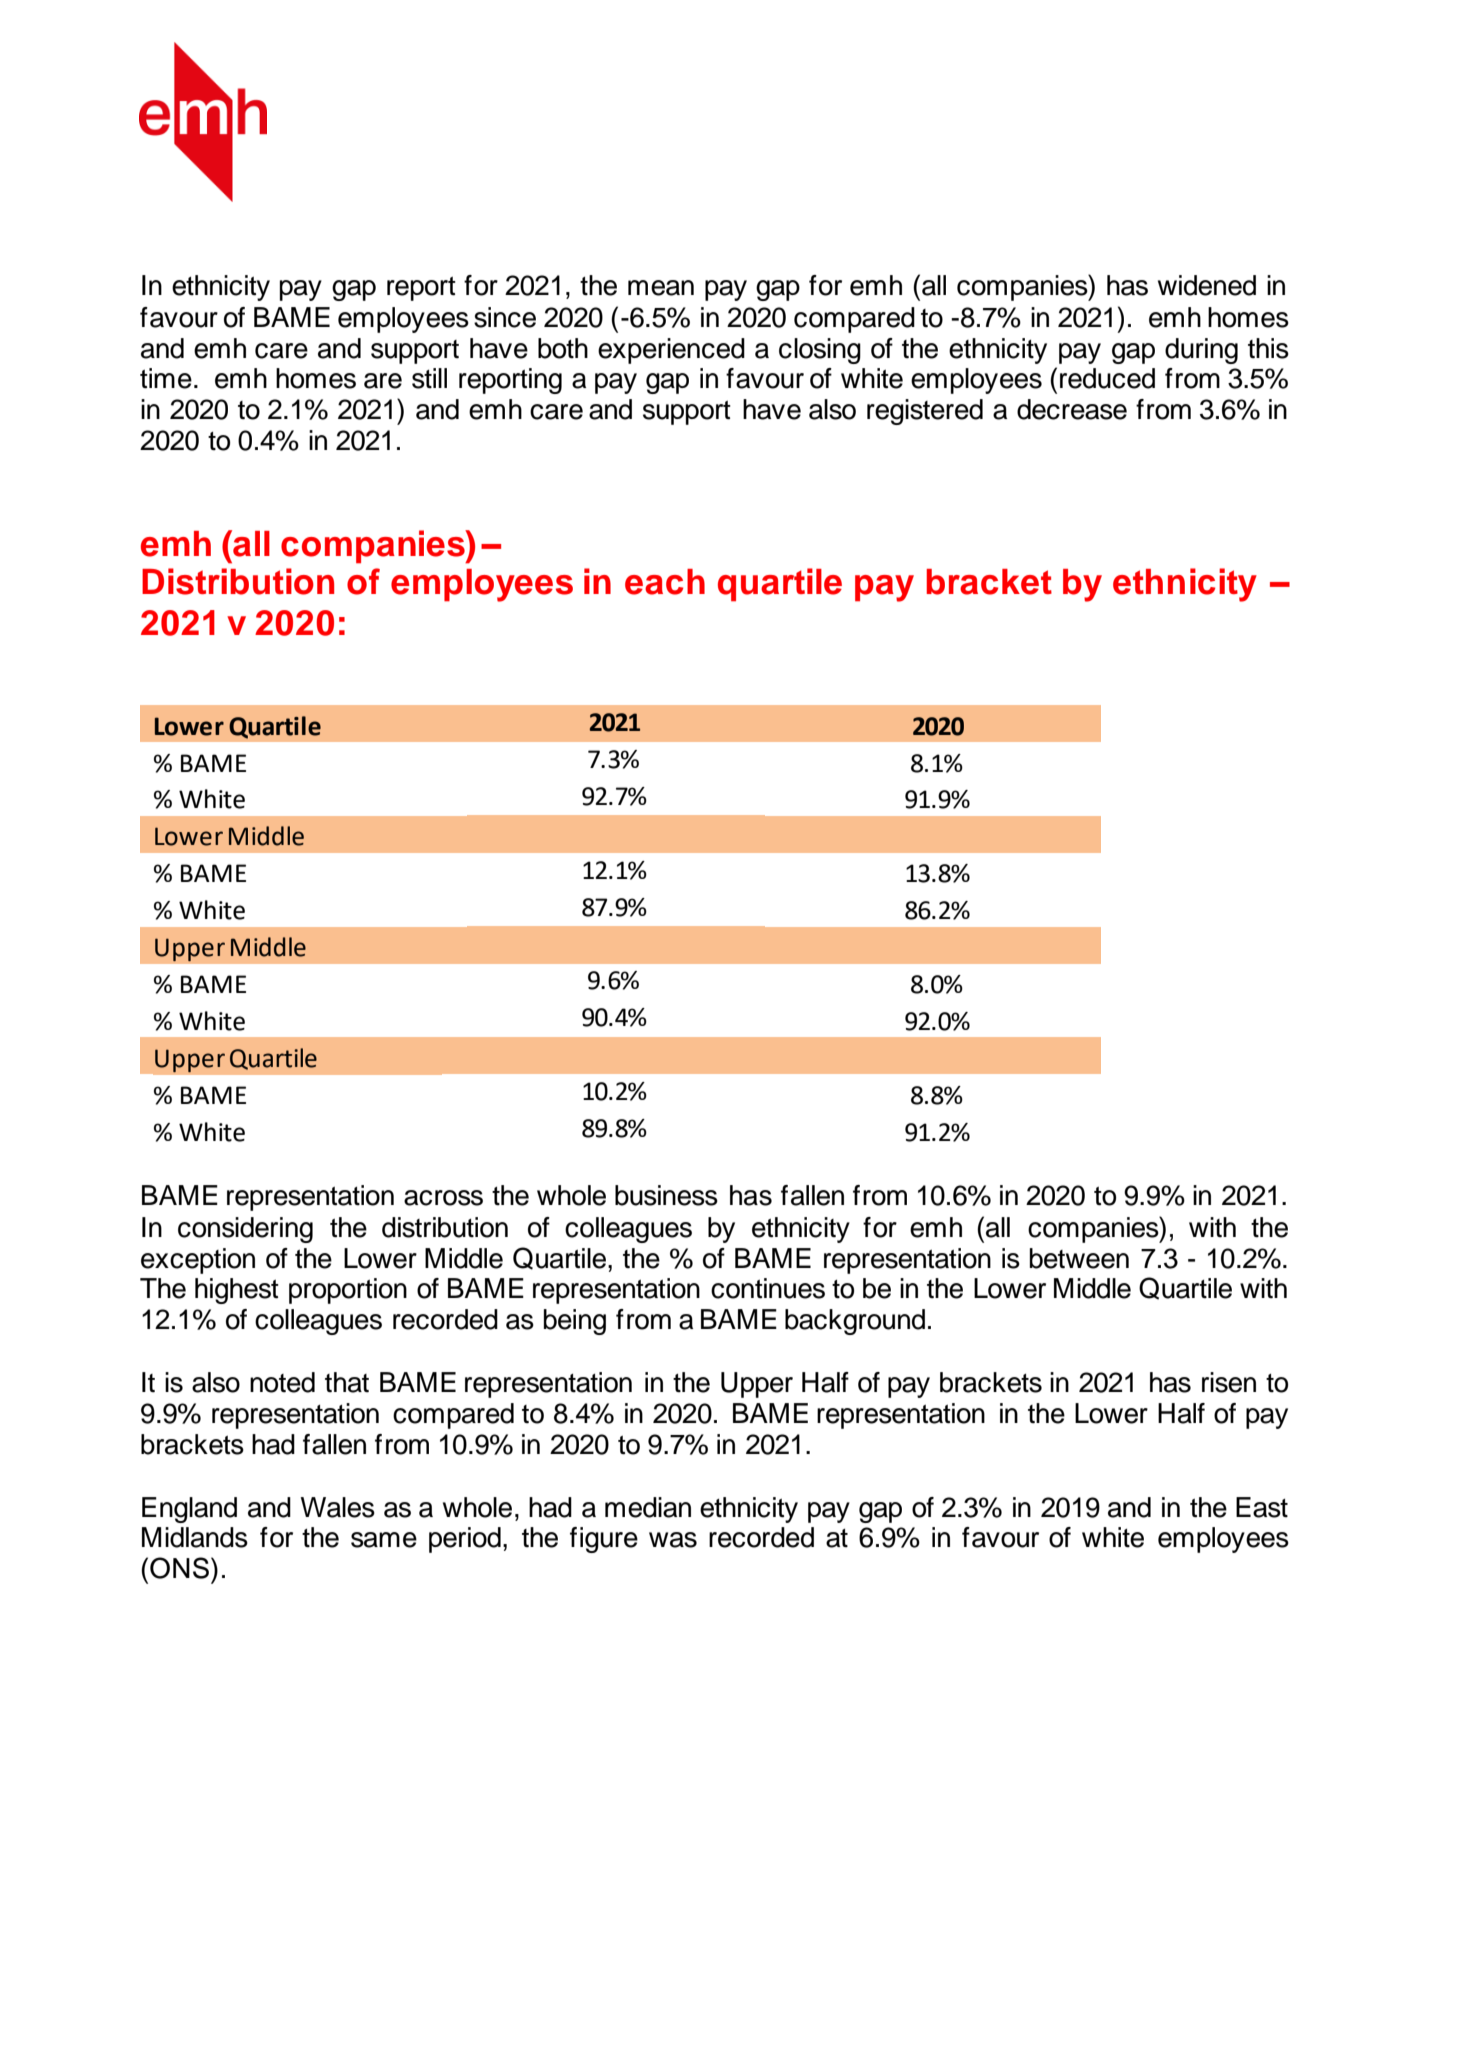 This page has width=1464, height=2071. I want to click on median, so click(648, 1507).
